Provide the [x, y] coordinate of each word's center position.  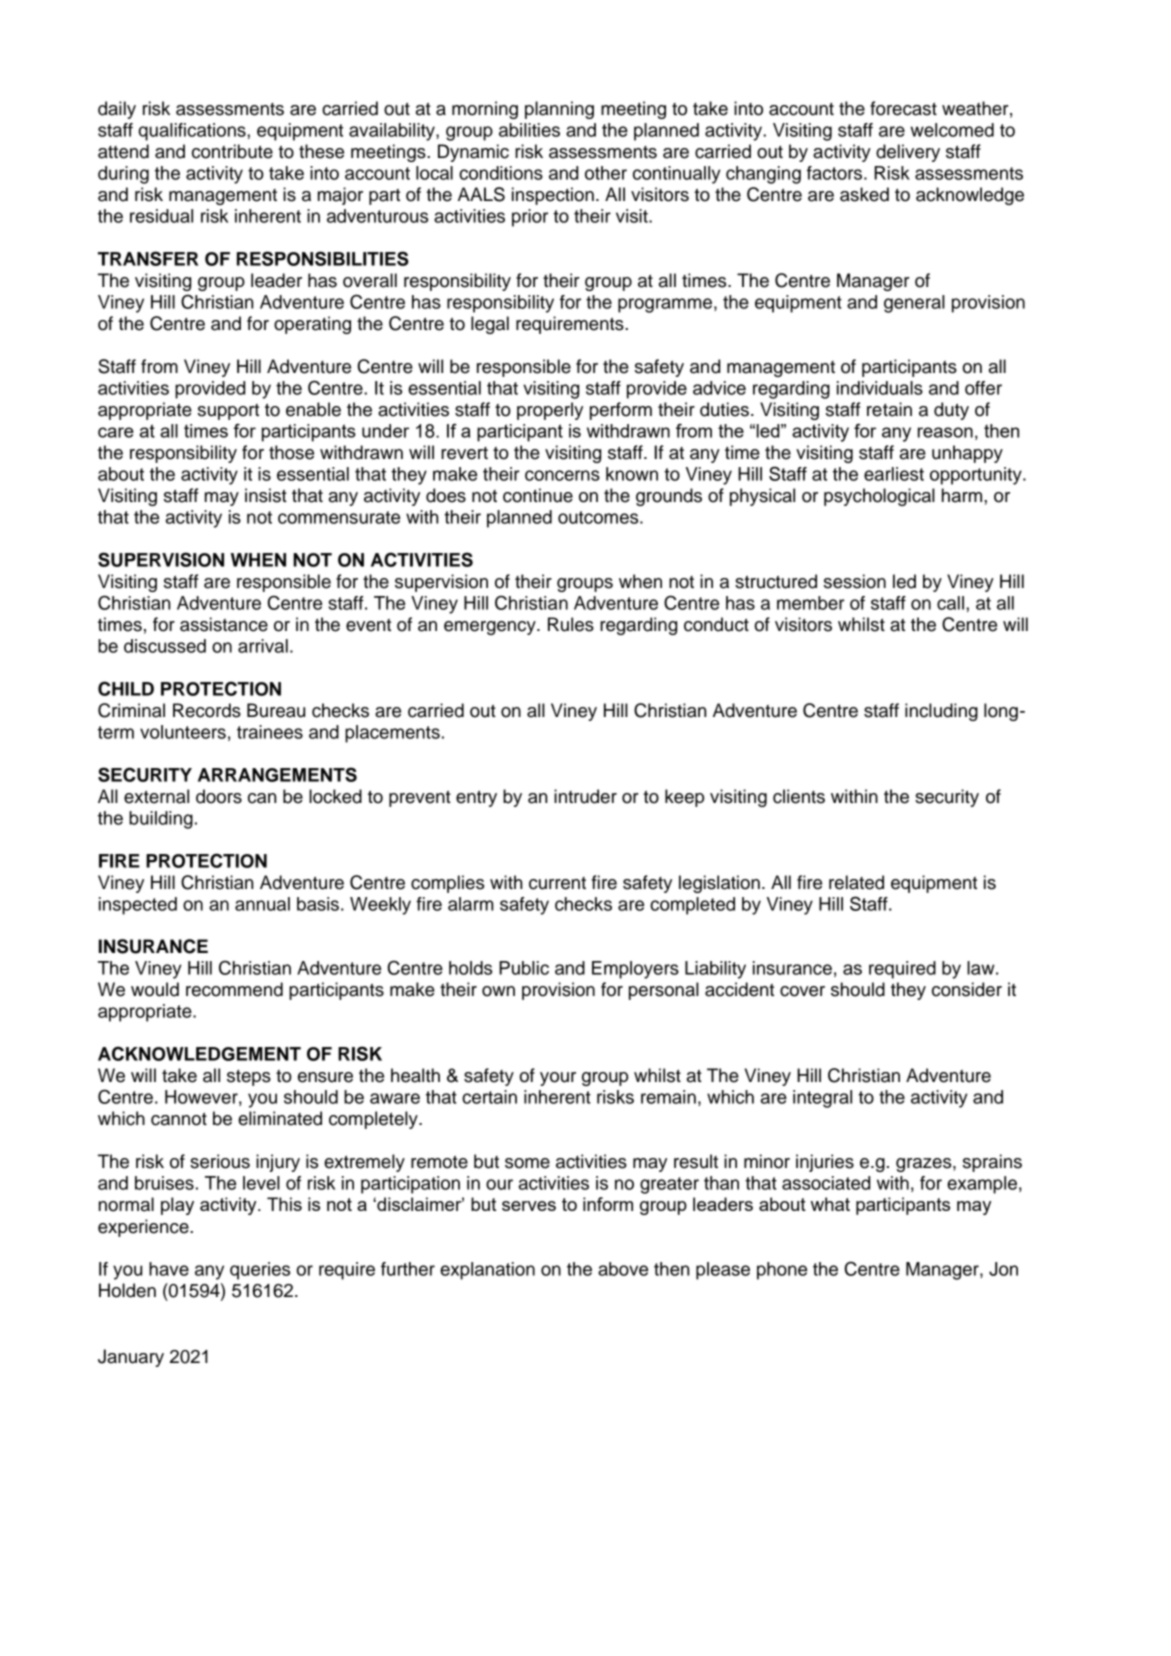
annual [262, 904]
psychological [879, 497]
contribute [232, 151]
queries [260, 1271]
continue [538, 495]
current [557, 883]
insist [266, 495]
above [623, 1269]
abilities [529, 130]
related [856, 882]
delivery [908, 153]
